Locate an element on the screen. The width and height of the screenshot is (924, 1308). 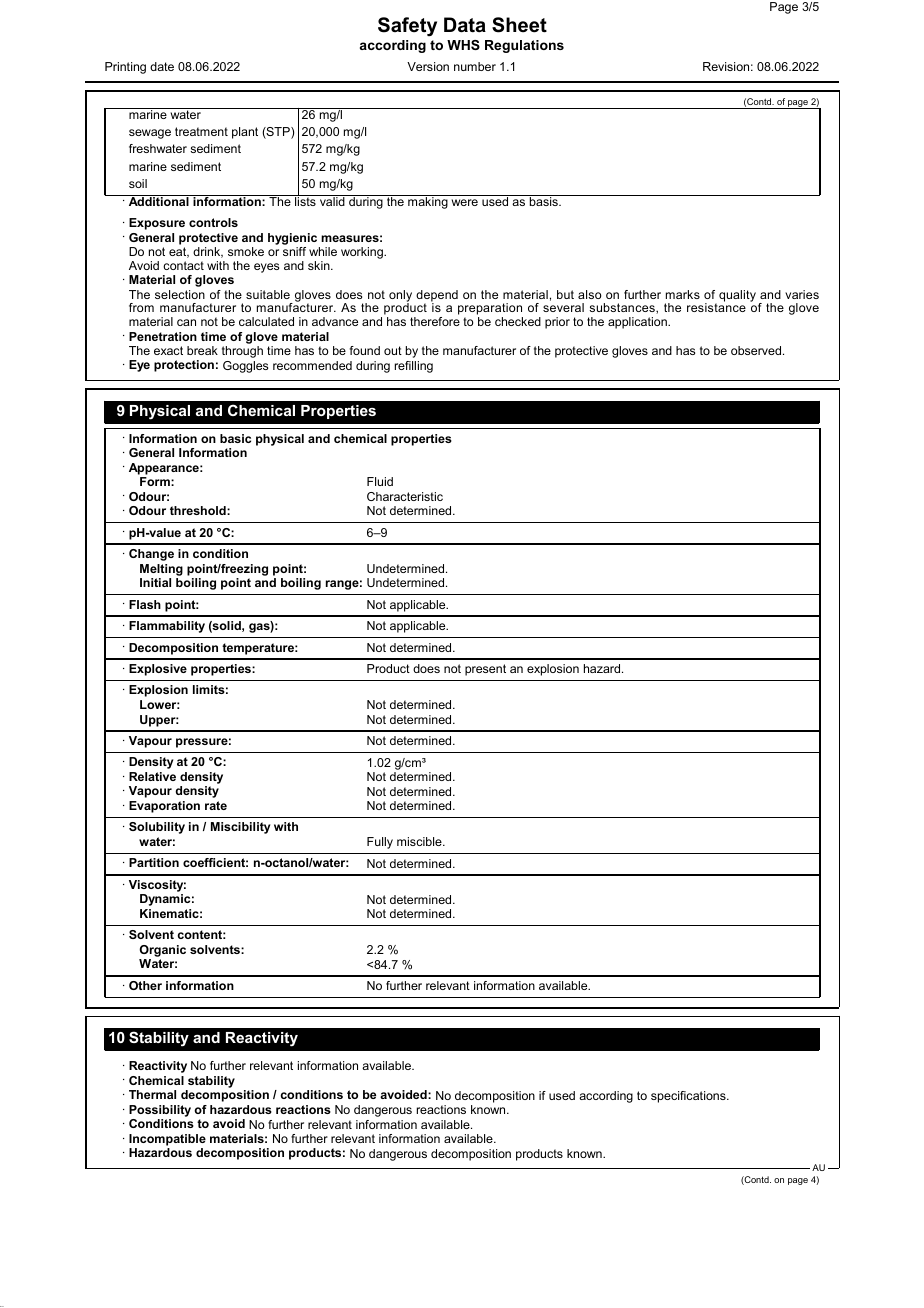
observed is located at coordinates (757, 350).
